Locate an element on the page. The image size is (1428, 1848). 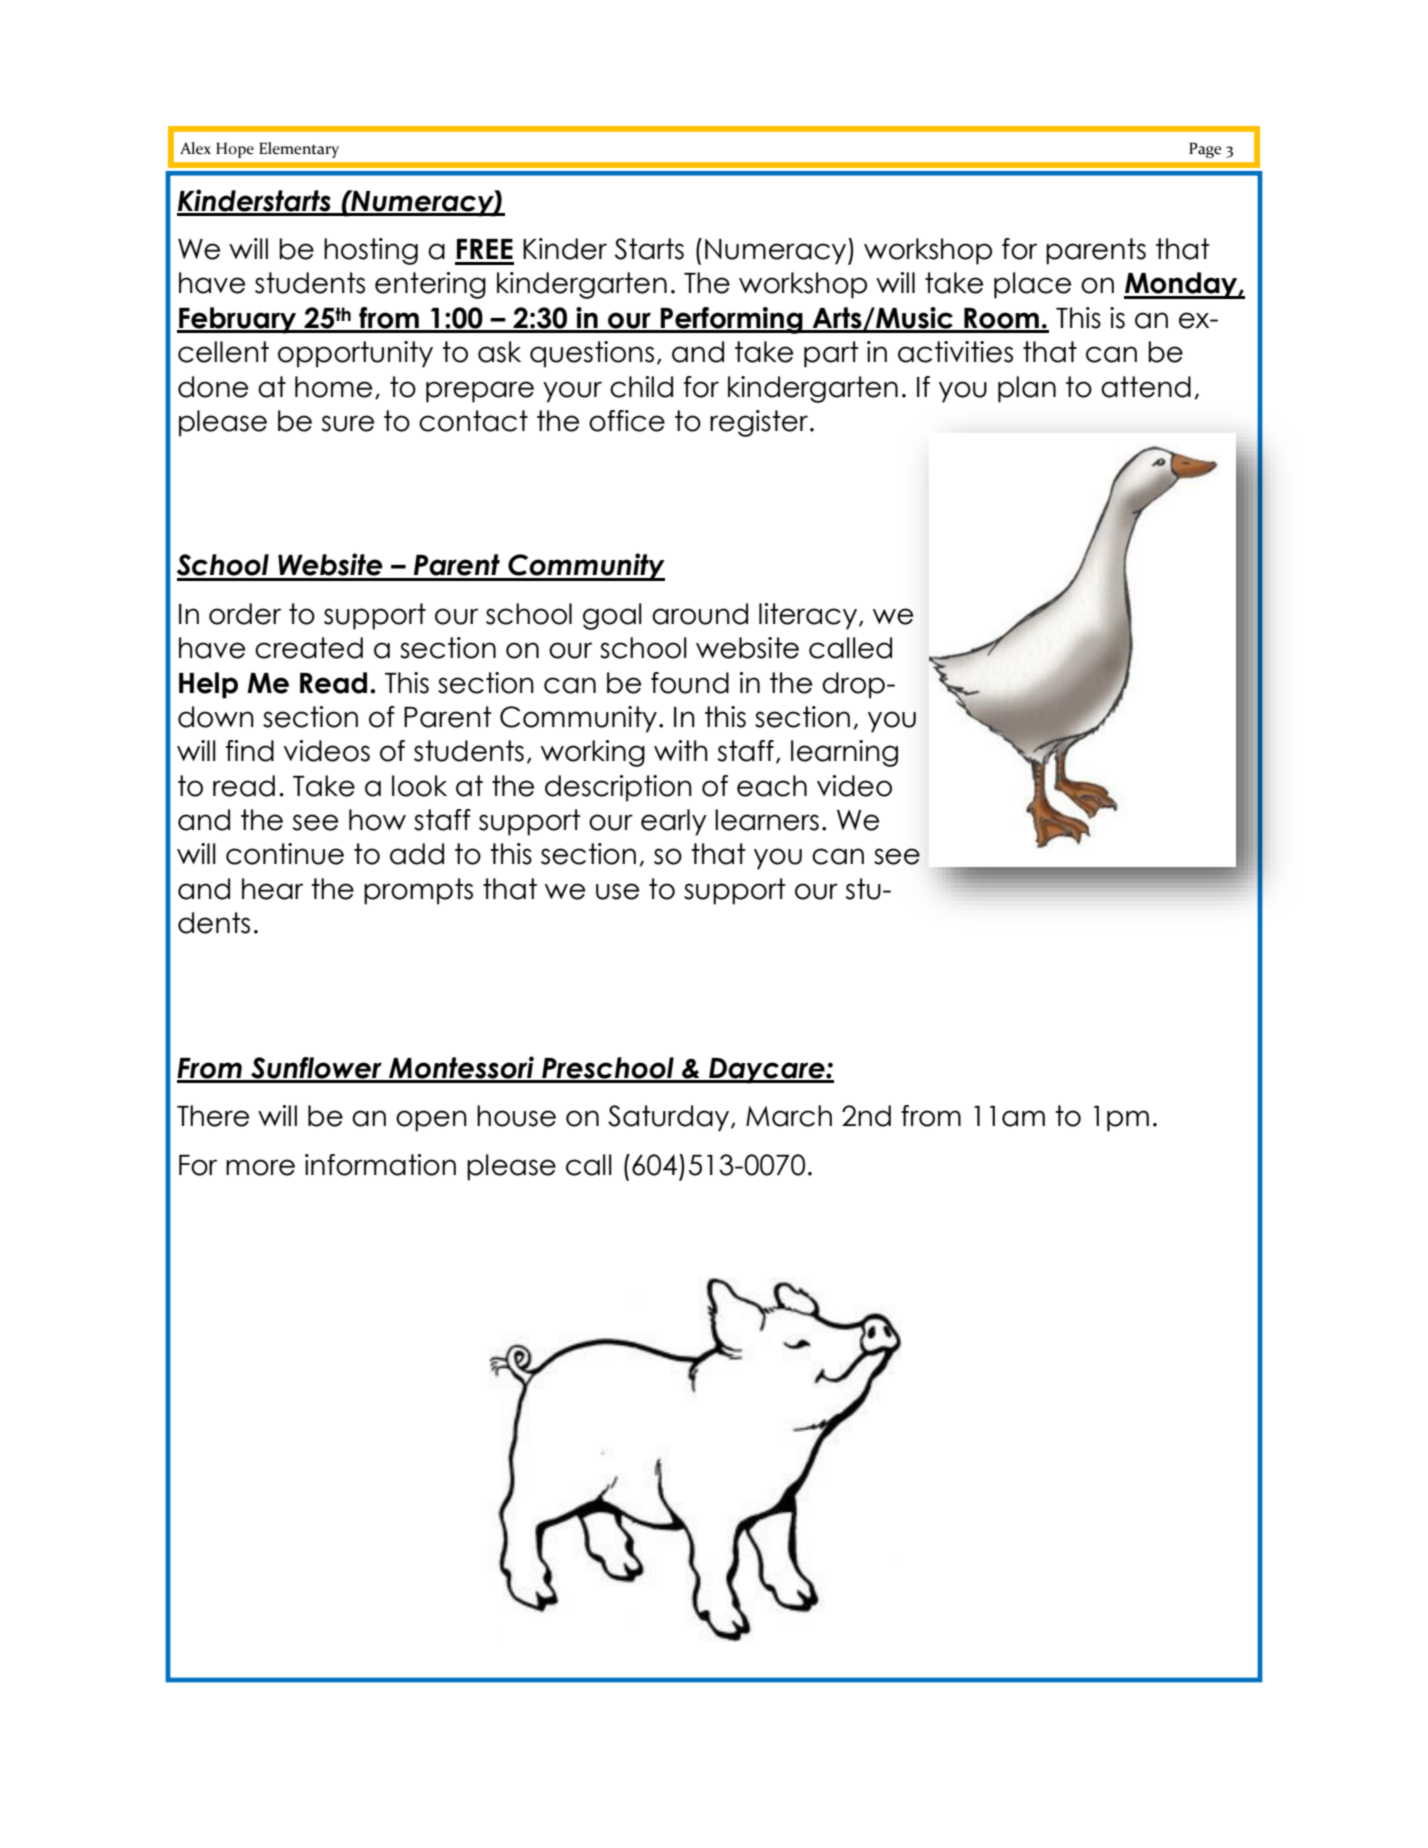
Elementary is located at coordinates (299, 150).
